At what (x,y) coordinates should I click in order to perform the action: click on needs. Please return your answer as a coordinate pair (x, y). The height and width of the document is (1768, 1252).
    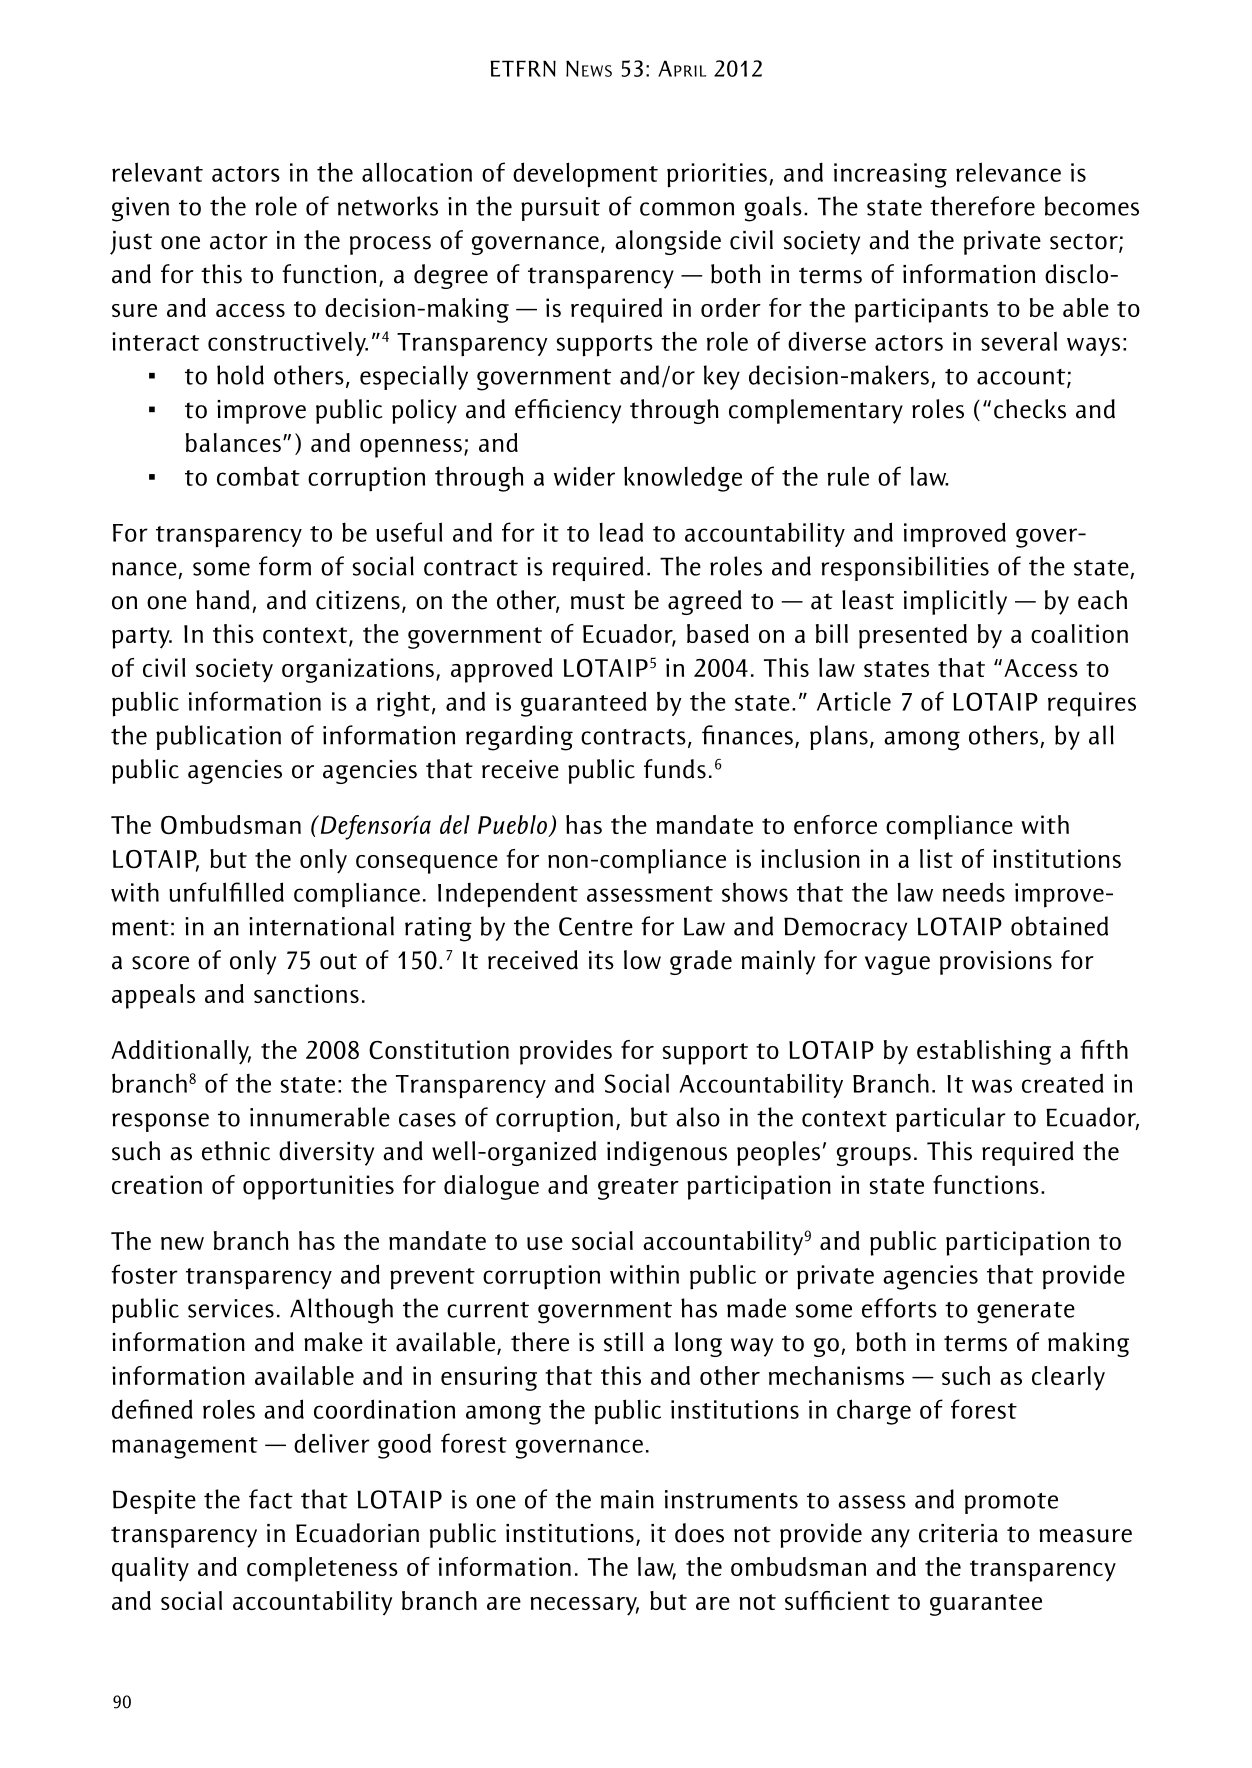
    Looking at the image, I should click on (974, 892).
